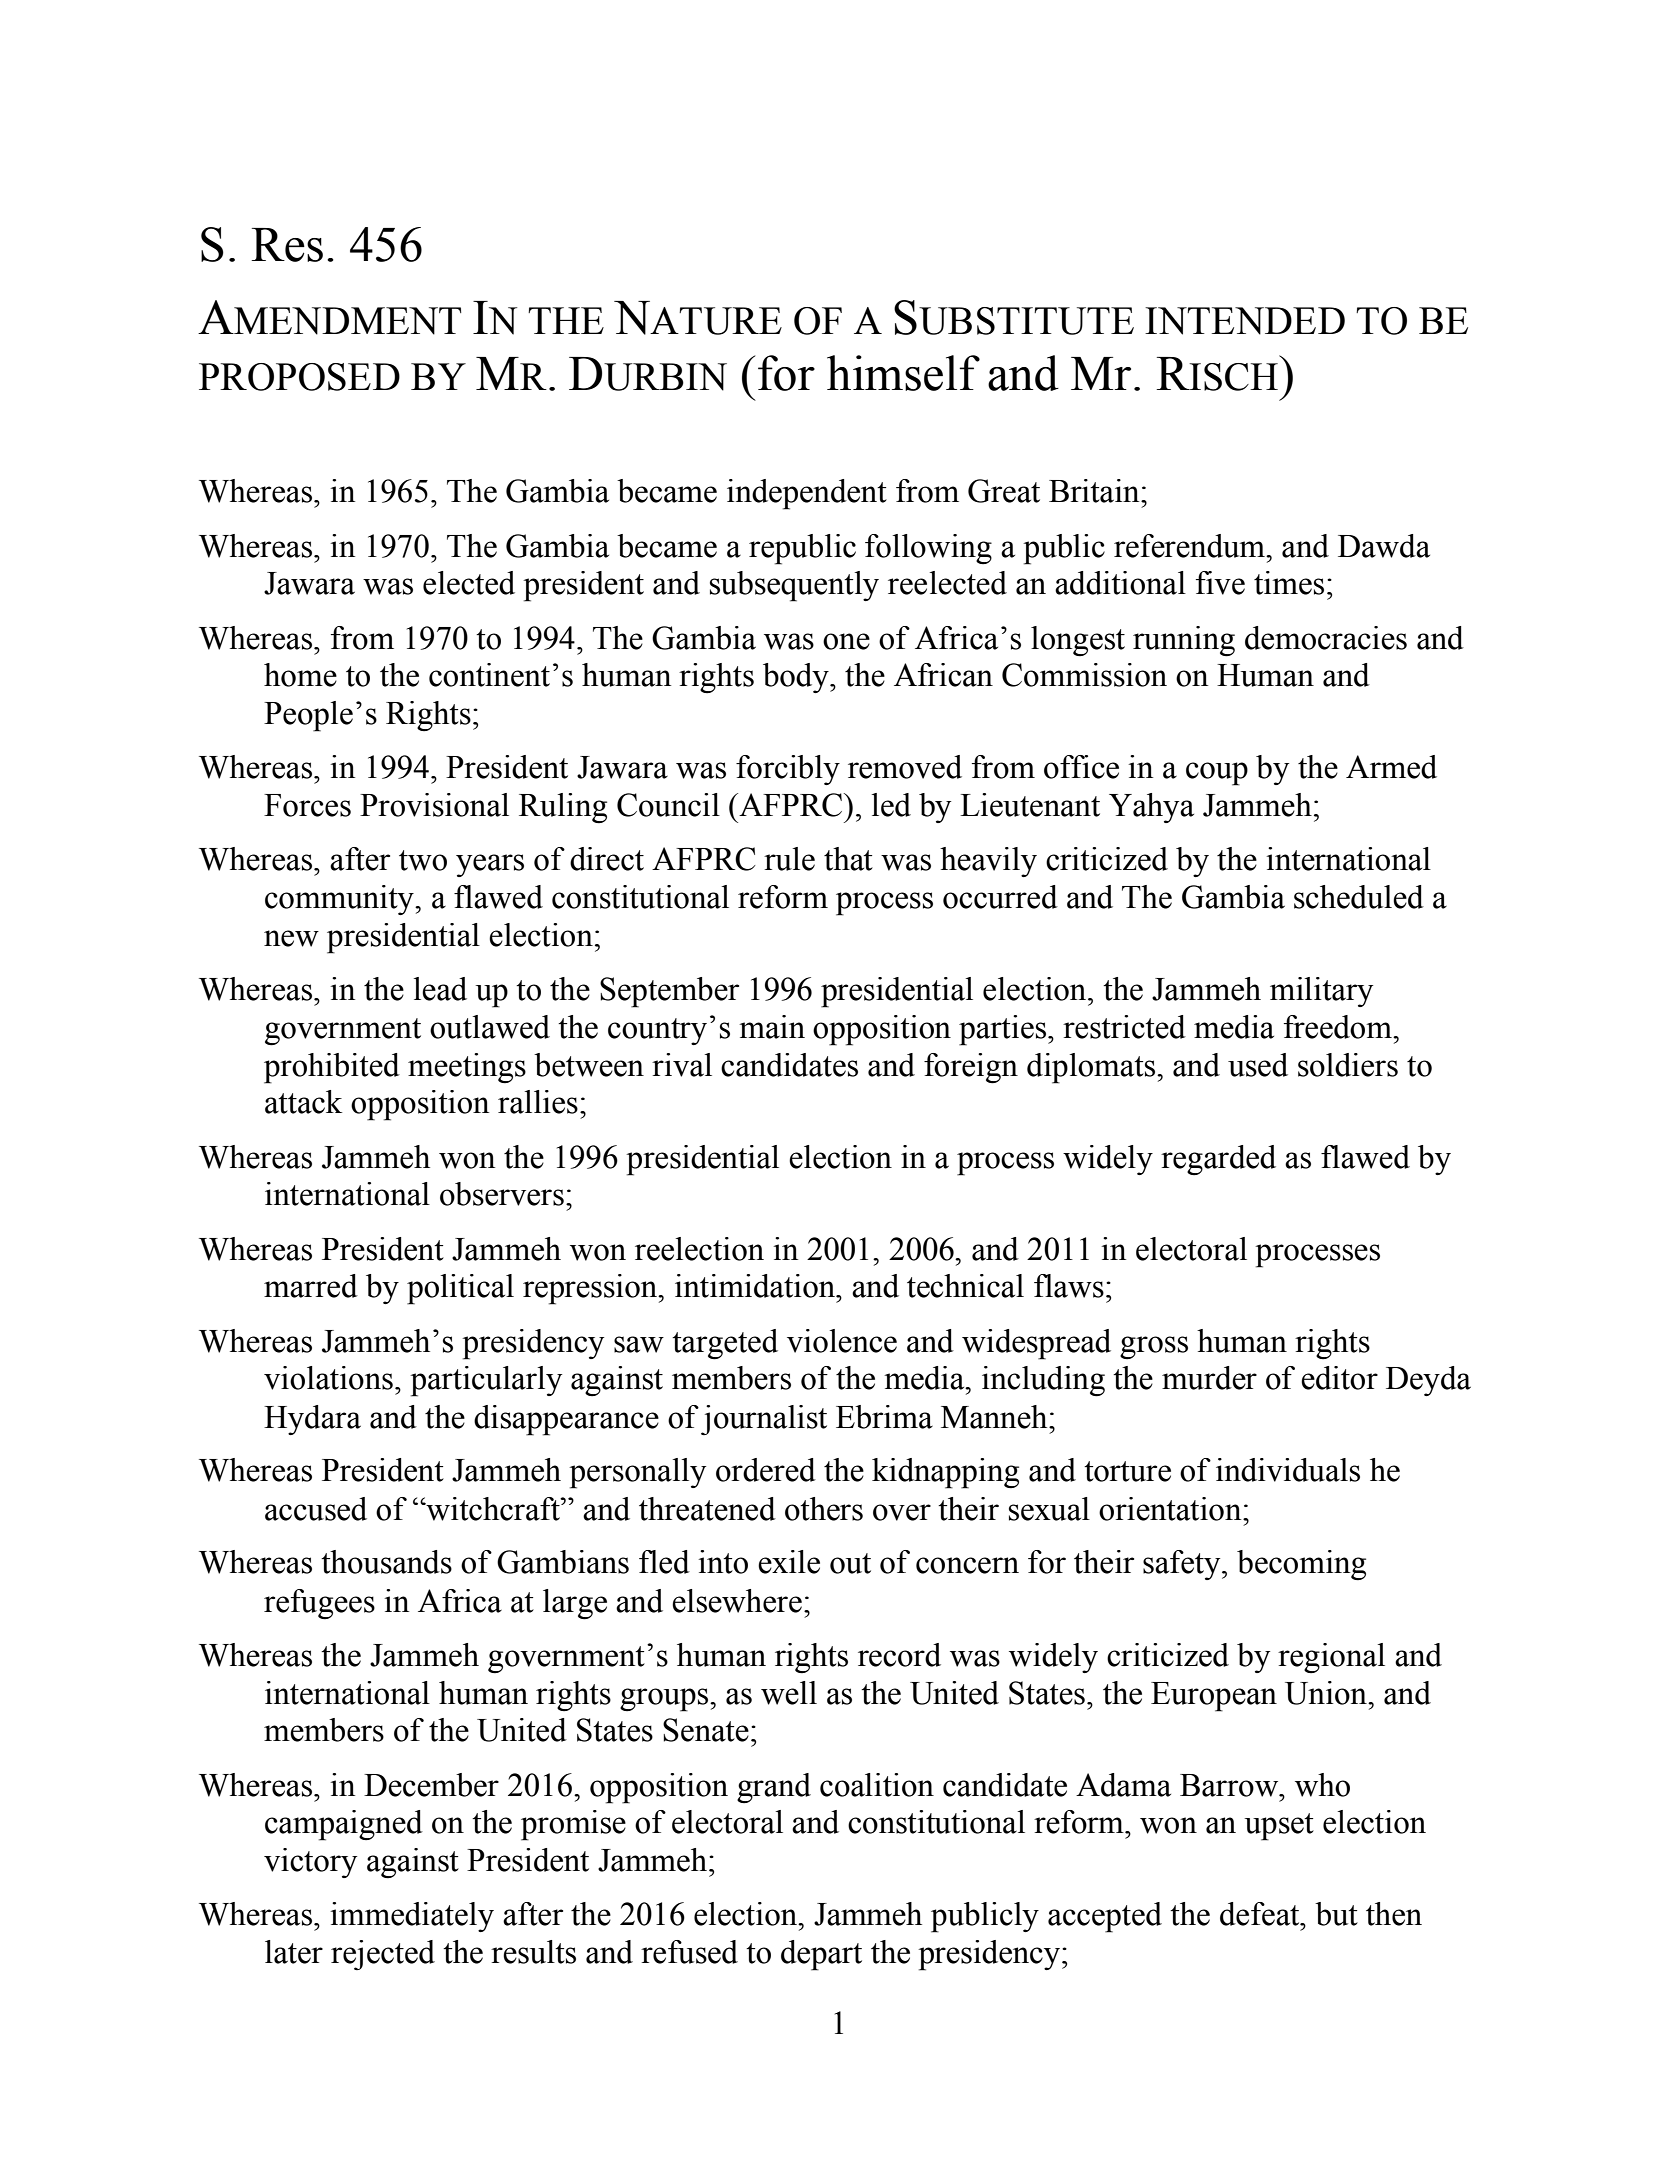  What do you see at coordinates (971, 1068) in the screenshot?
I see `foreign` at bounding box center [971, 1068].
